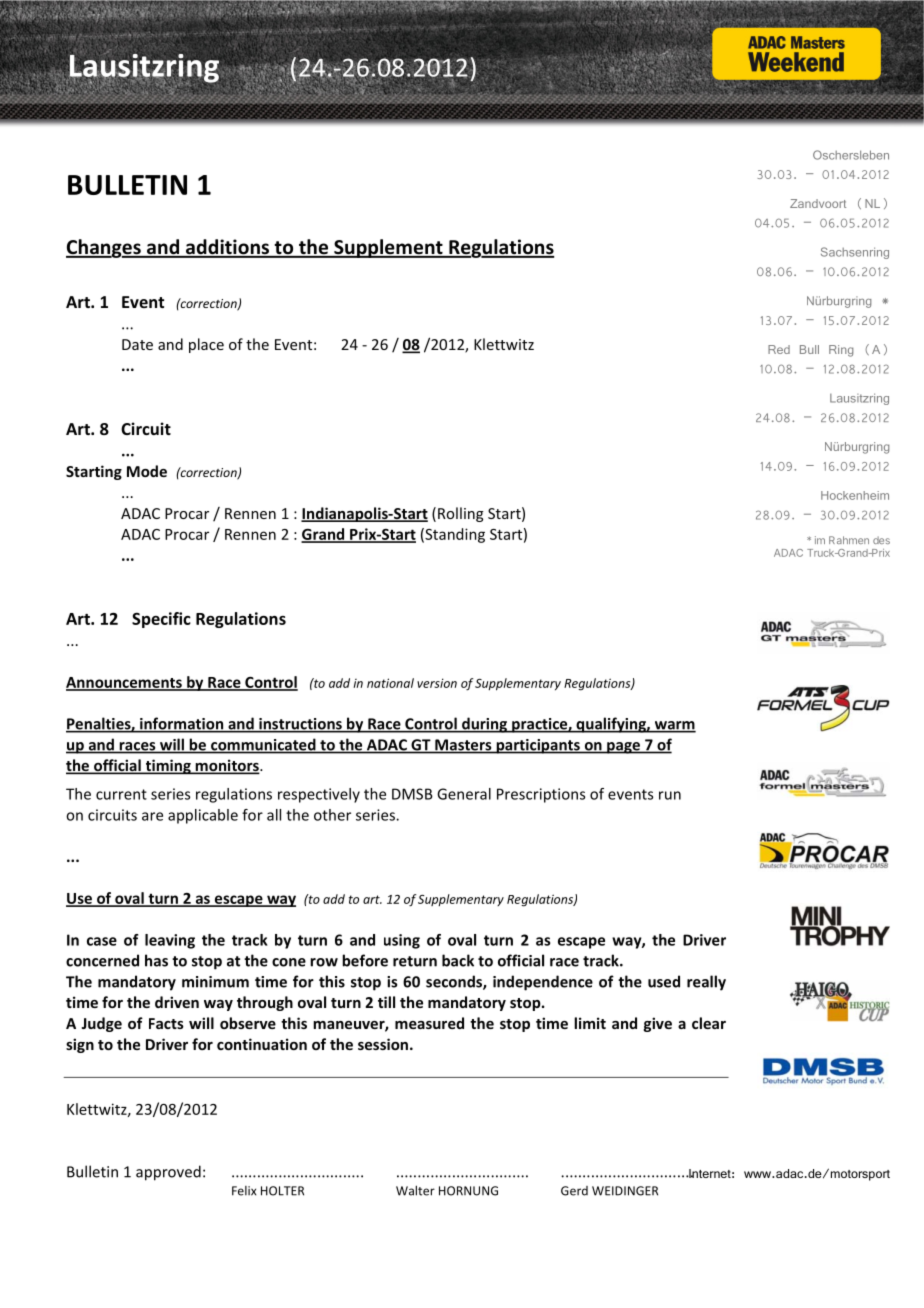 The image size is (924, 1308). What do you see at coordinates (415, 1190) in the document?
I see `Walter` at bounding box center [415, 1190].
